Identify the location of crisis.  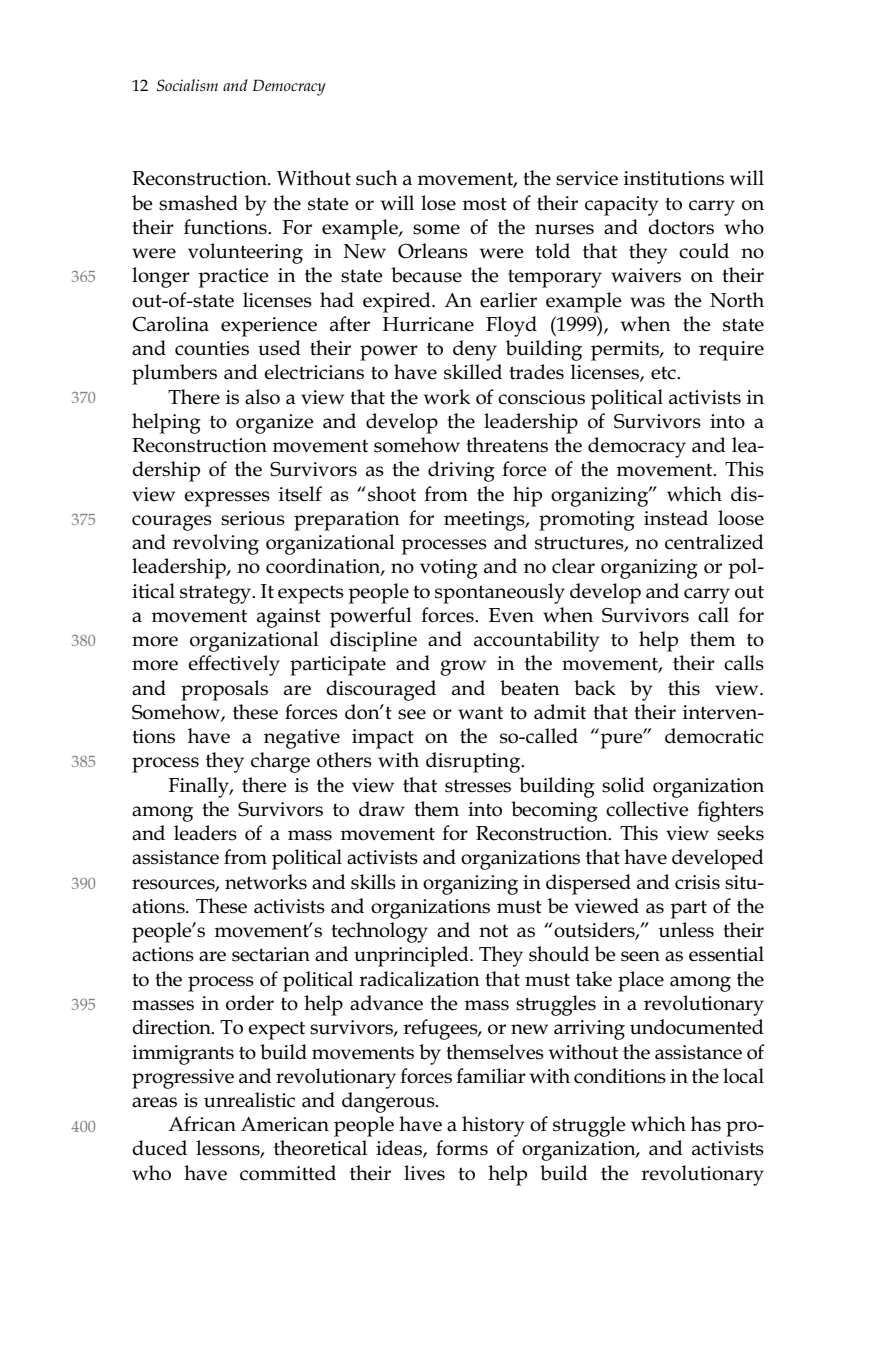
(697, 882).
